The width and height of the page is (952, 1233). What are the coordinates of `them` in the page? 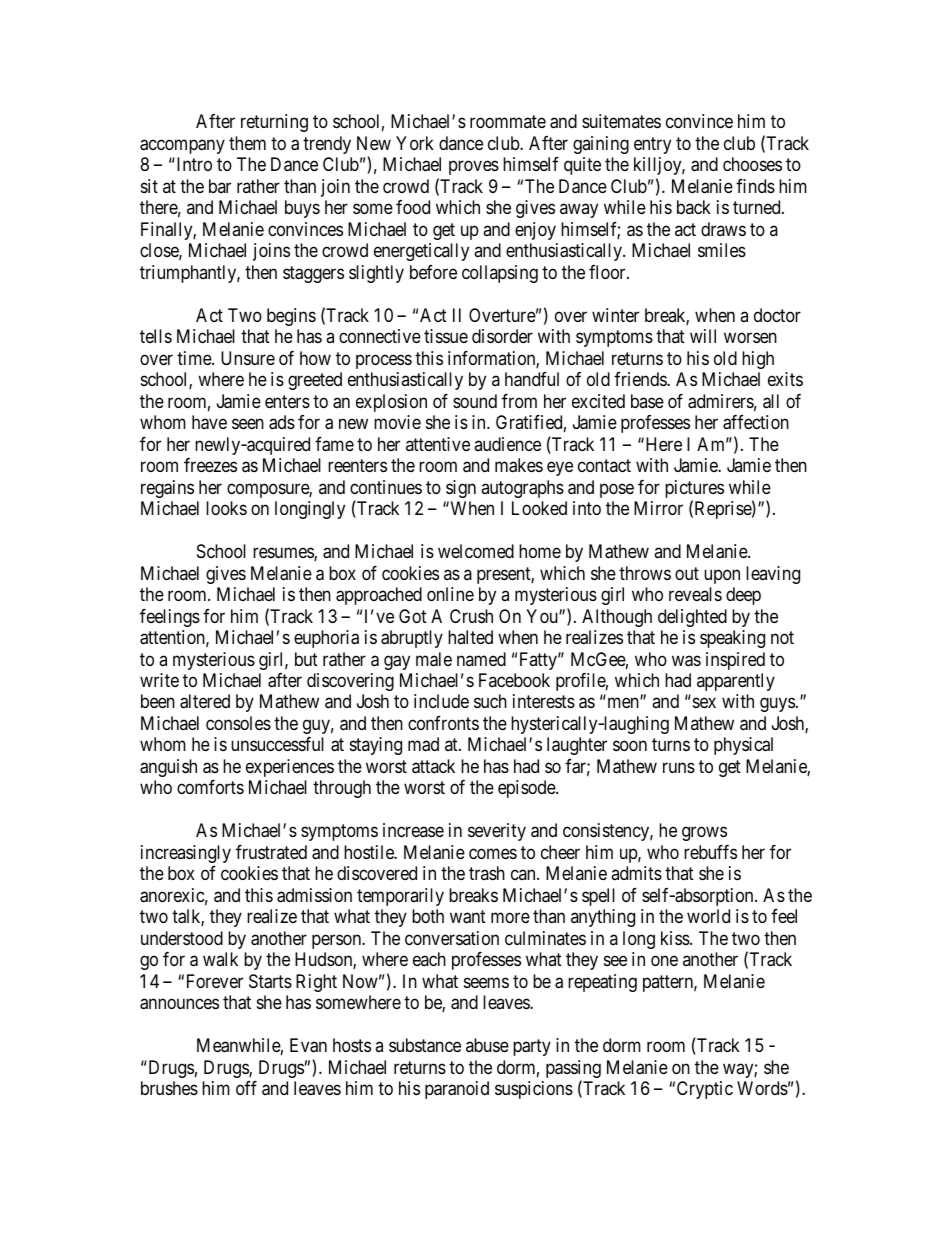 It's located at (247, 143).
